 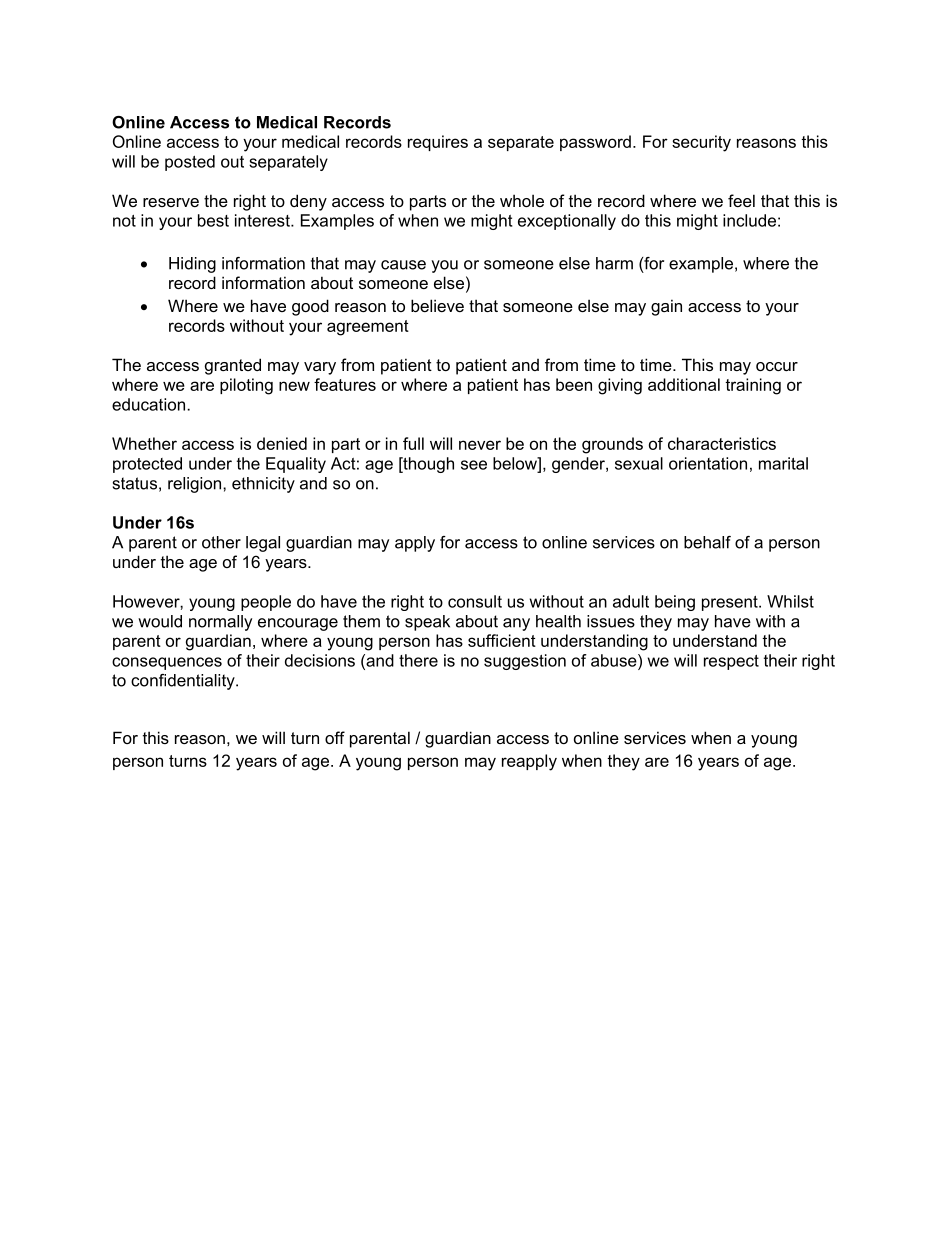 I want to click on posted, so click(x=190, y=163).
